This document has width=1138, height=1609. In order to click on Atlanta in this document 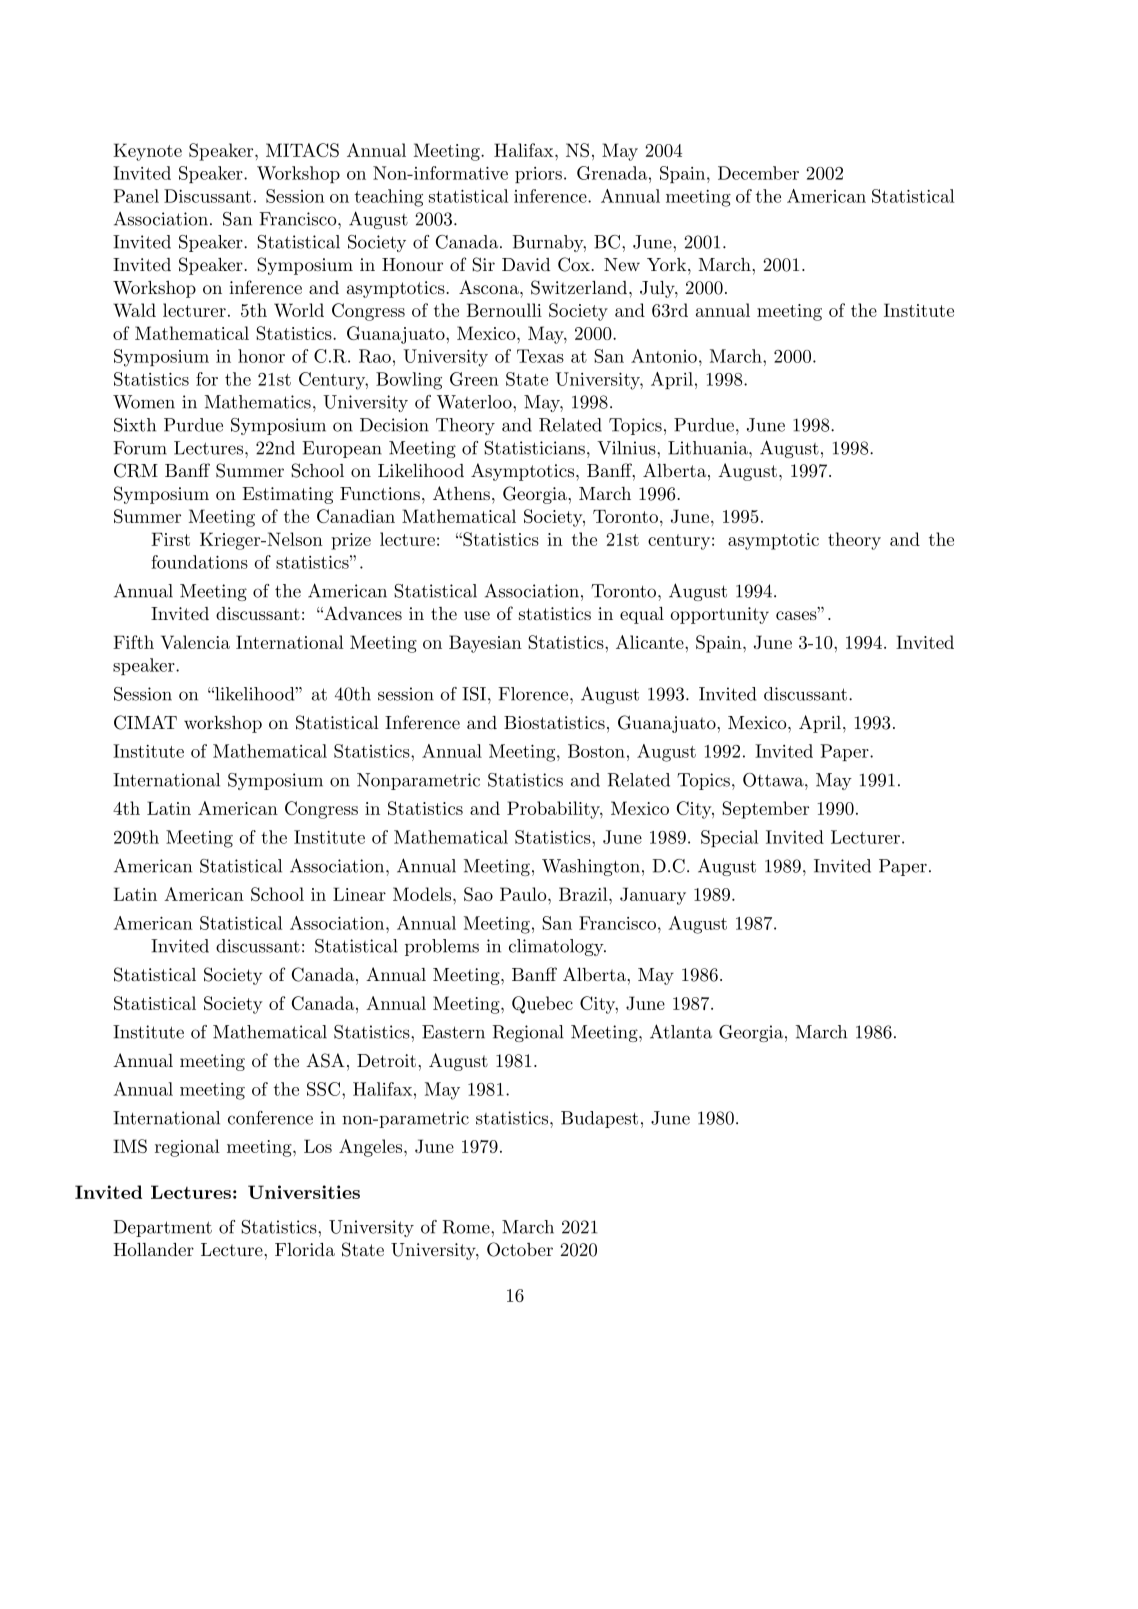, I will do `click(681, 1031)`.
